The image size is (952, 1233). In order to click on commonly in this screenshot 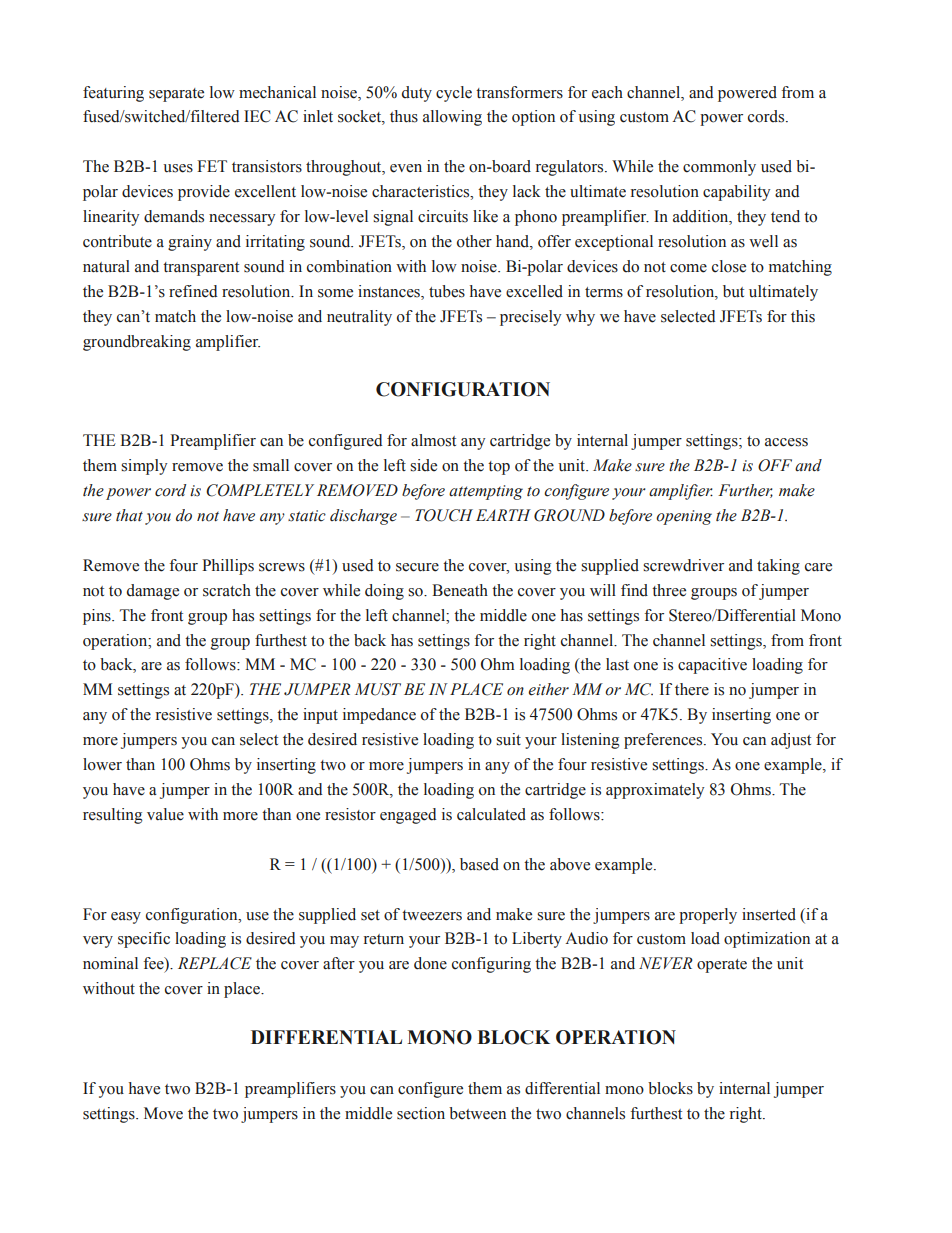, I will do `click(719, 168)`.
